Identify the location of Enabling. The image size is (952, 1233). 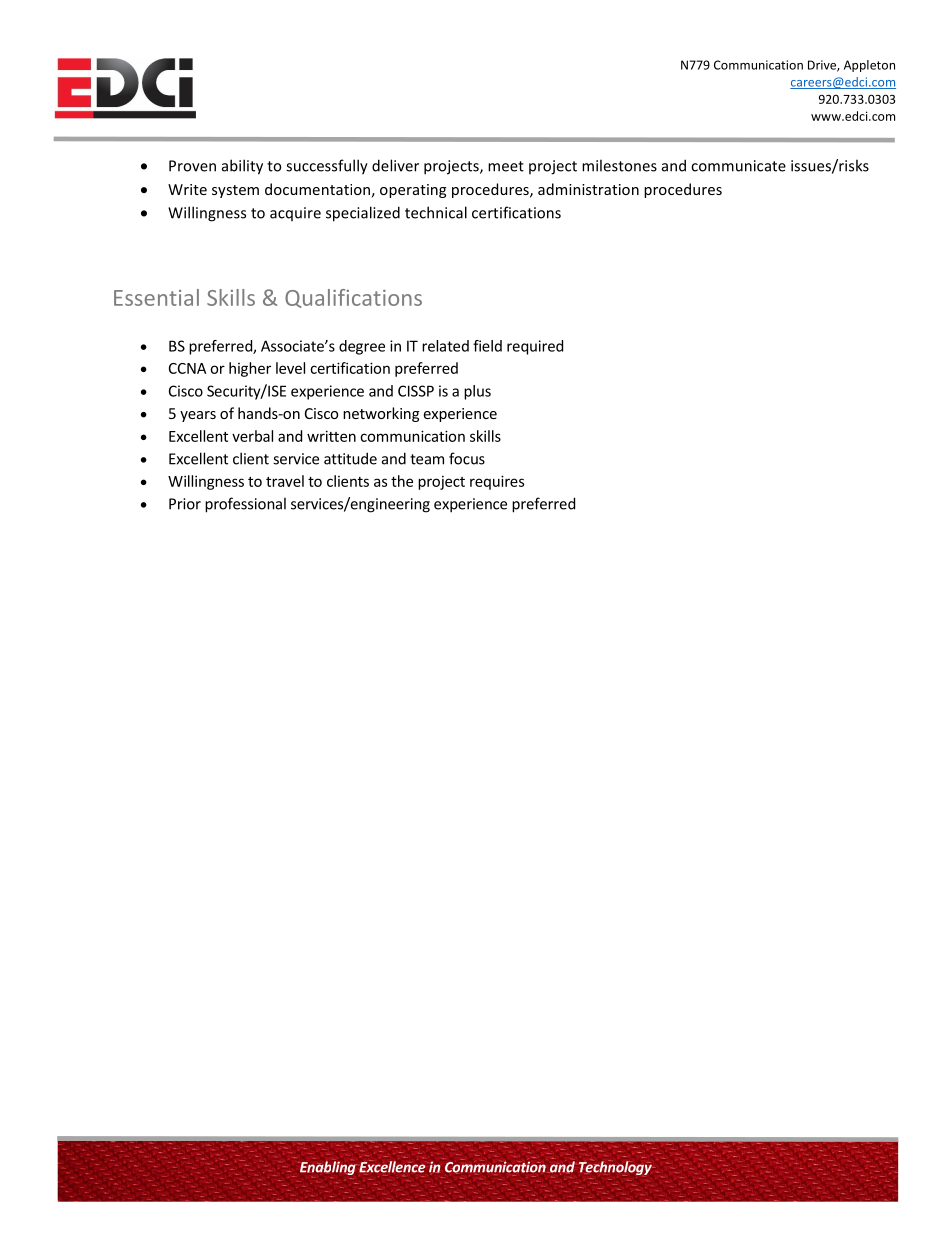
(327, 1168).
